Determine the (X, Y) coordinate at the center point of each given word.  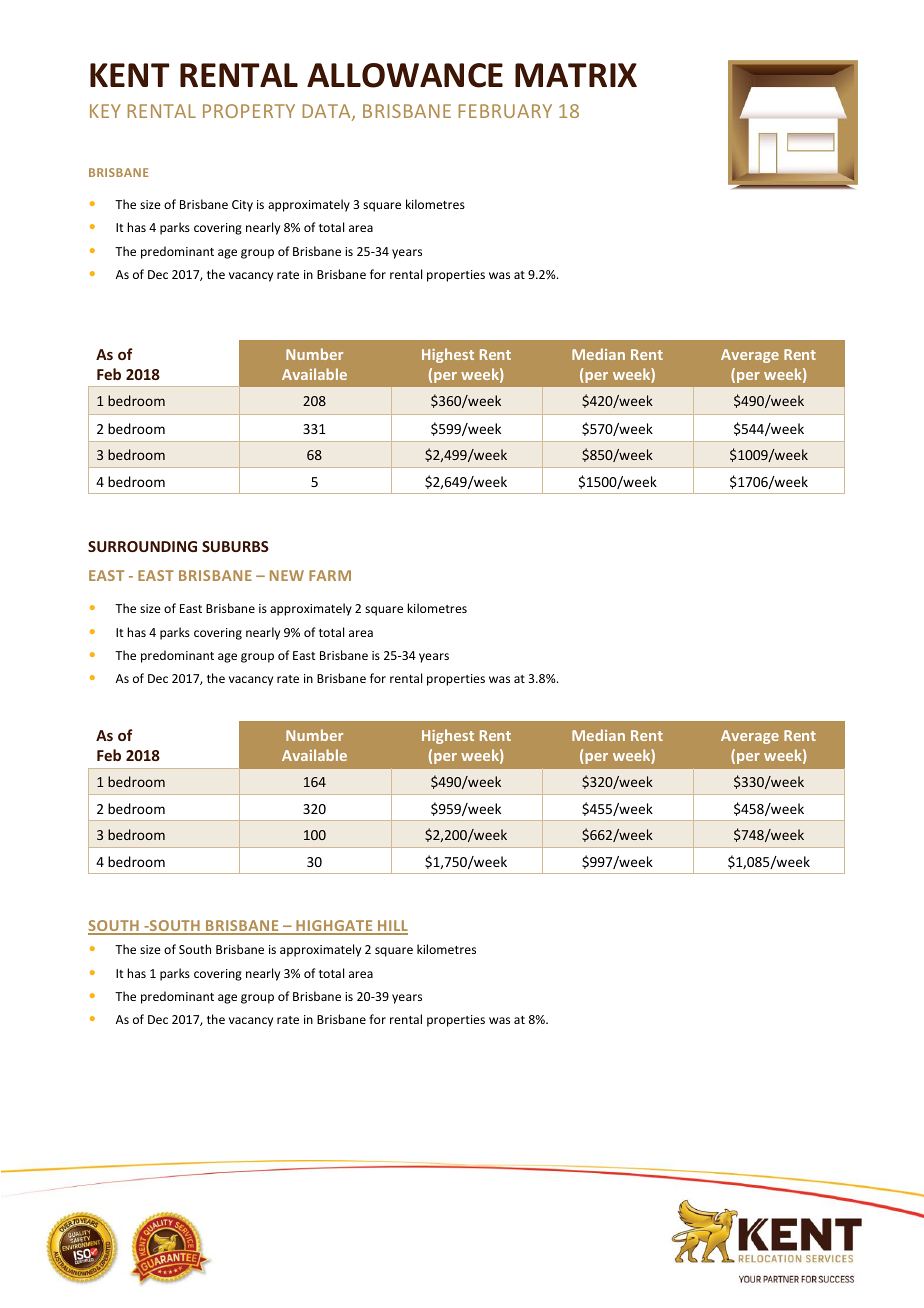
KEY (105, 111)
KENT (130, 75)
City (242, 206)
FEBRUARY (505, 111)
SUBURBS (235, 546)
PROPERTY (249, 111)
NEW (287, 575)
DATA (327, 112)
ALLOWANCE (405, 75)
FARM (330, 575)
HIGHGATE (334, 927)
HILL (392, 927)
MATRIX (576, 75)
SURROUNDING (142, 546)
